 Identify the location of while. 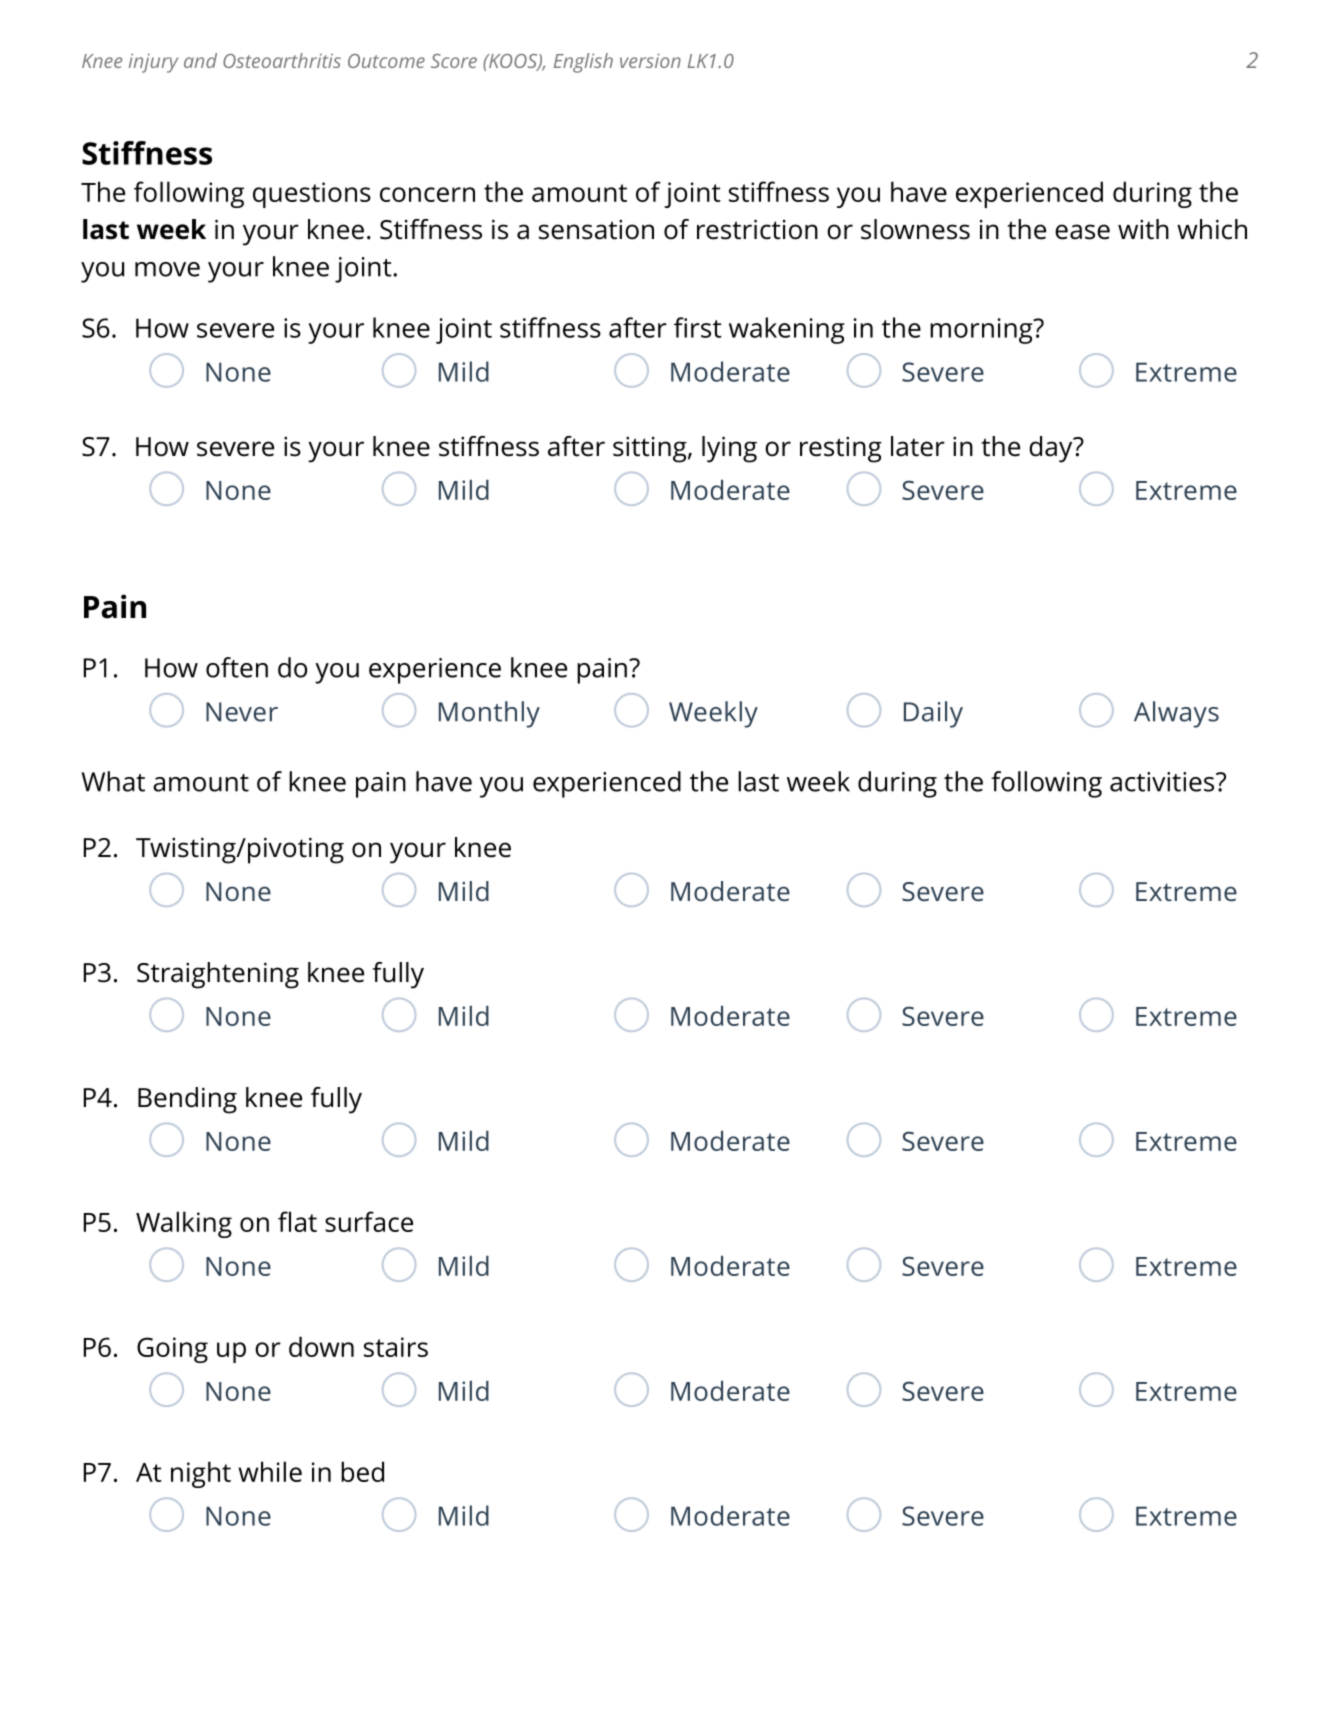
(270, 1471).
